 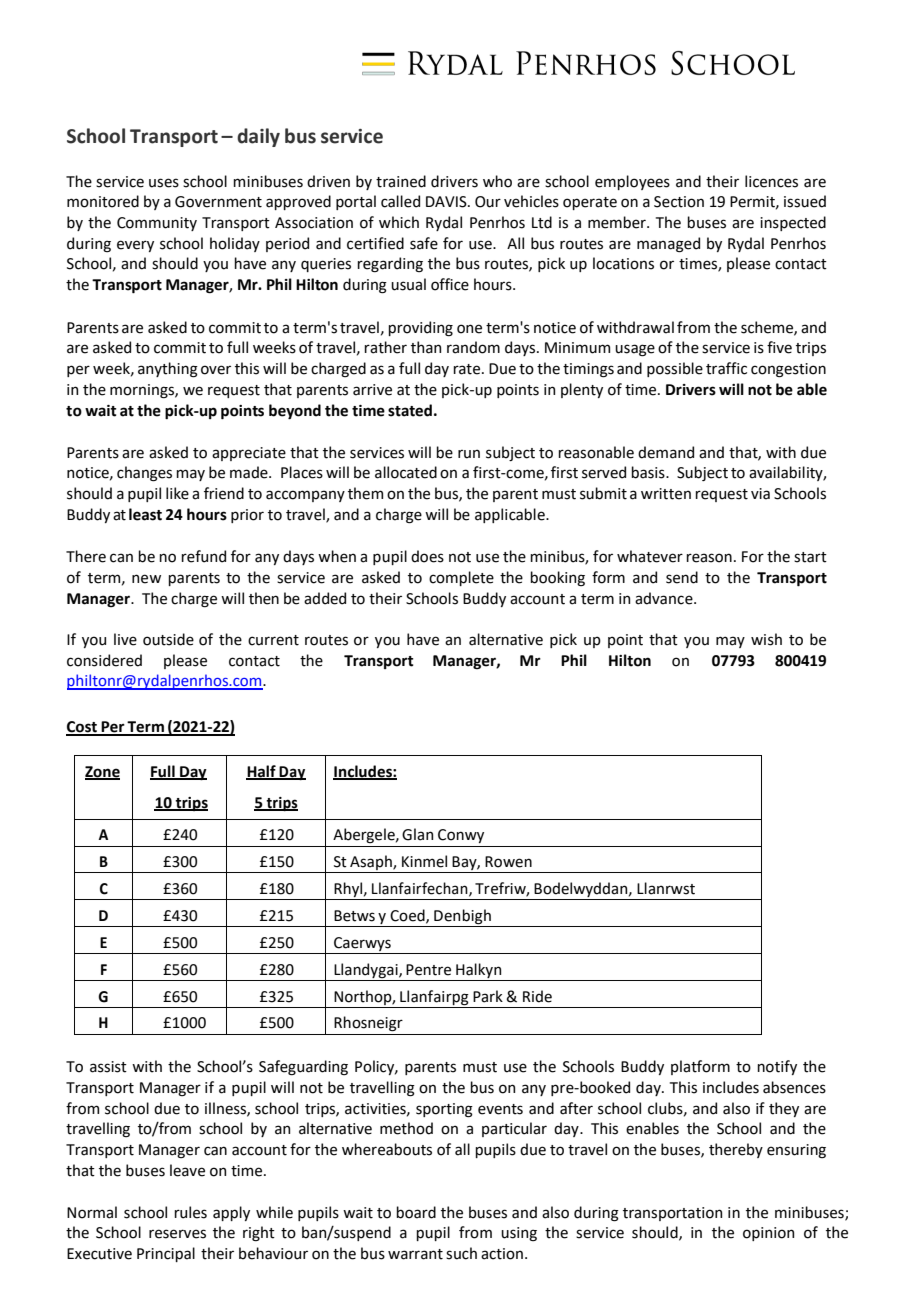 I want to click on outside, so click(x=168, y=639).
